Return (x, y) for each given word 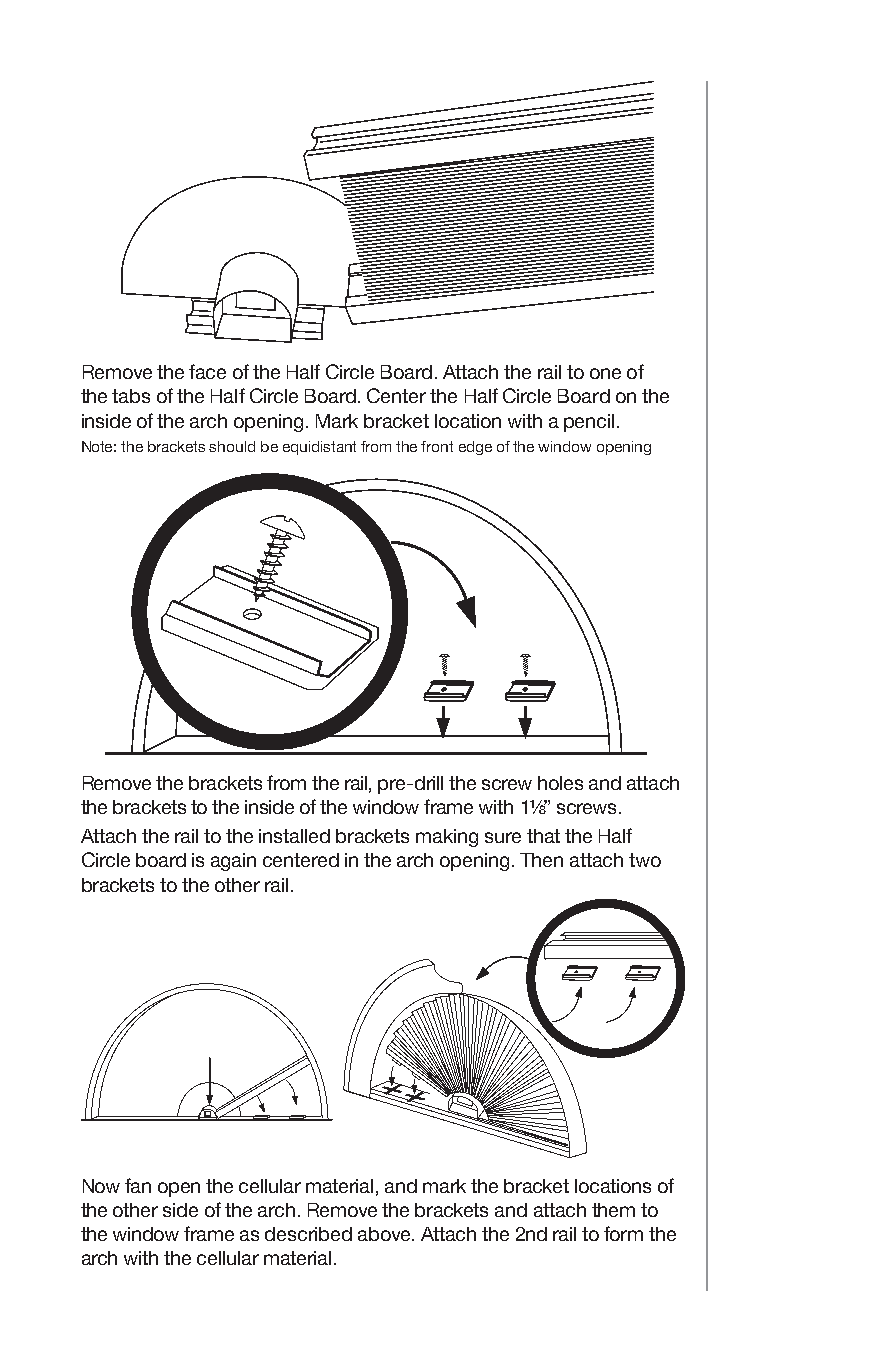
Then (541, 860)
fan (138, 1185)
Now (101, 1186)
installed (294, 836)
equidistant (319, 448)
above (385, 1234)
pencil (589, 423)
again (233, 862)
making (447, 838)
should (232, 446)
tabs (131, 396)
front (437, 446)
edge (475, 448)
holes (560, 783)
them (613, 1210)
